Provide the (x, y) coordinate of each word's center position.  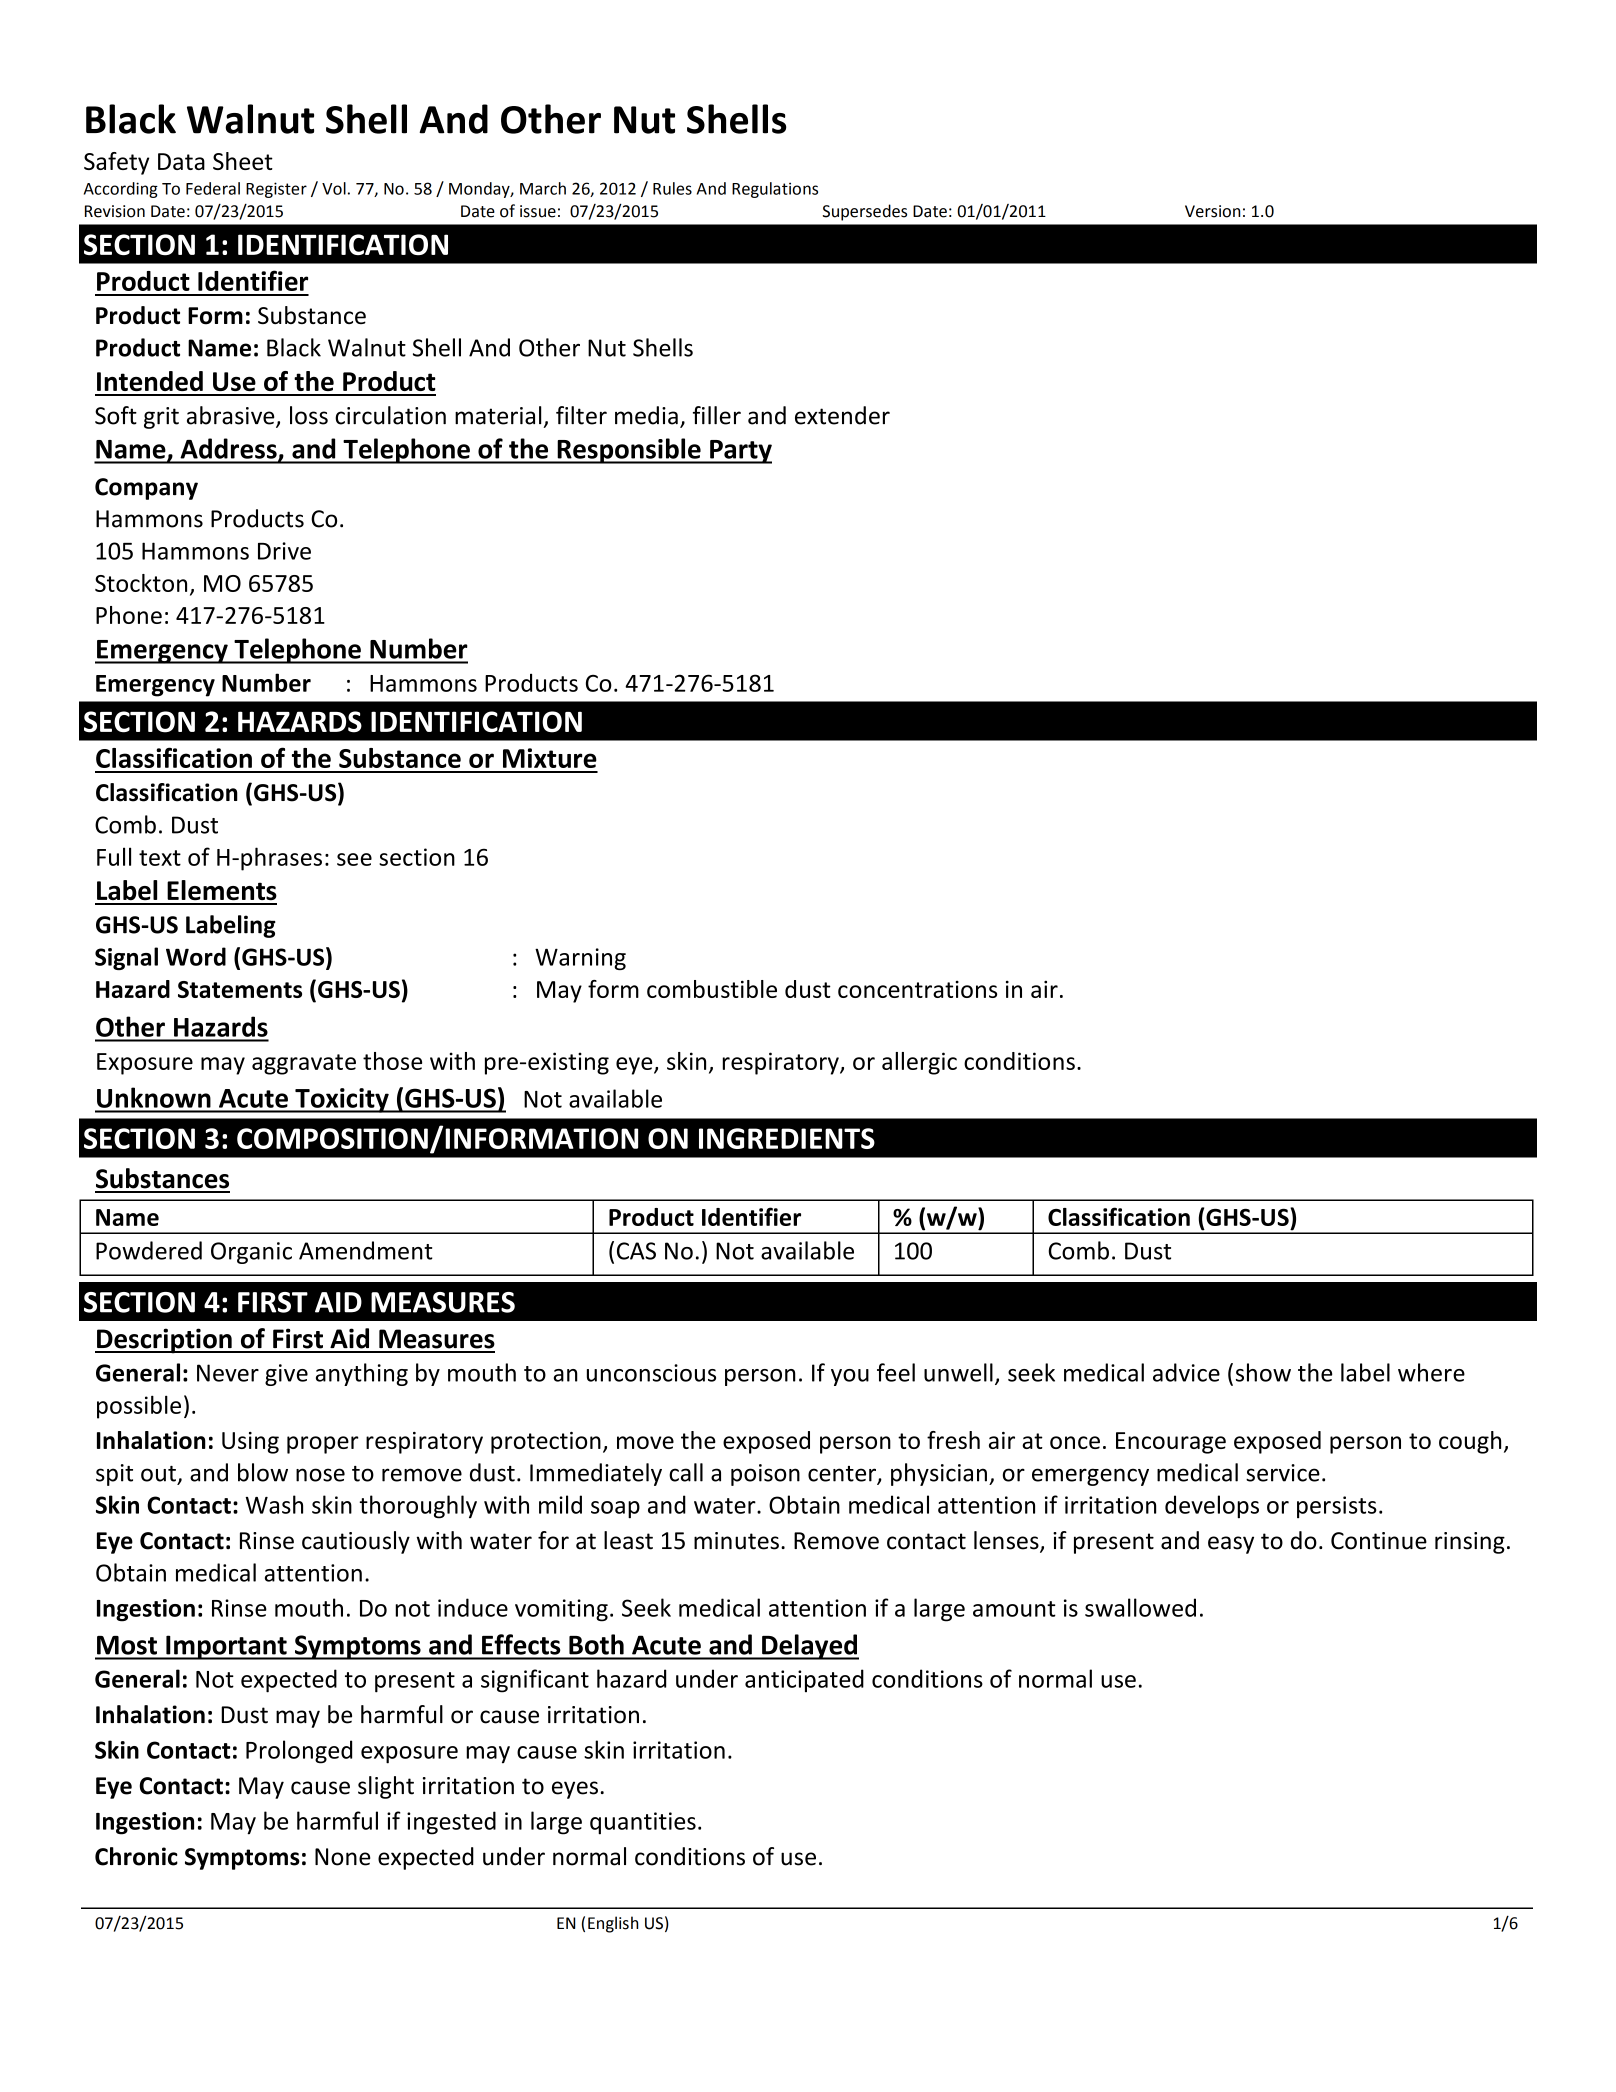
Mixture (550, 758)
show (1263, 1372)
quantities (643, 1823)
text (160, 858)
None (342, 1857)
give (286, 1375)
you (850, 1377)
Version (1212, 211)
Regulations (775, 190)
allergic (919, 1063)
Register (276, 190)
